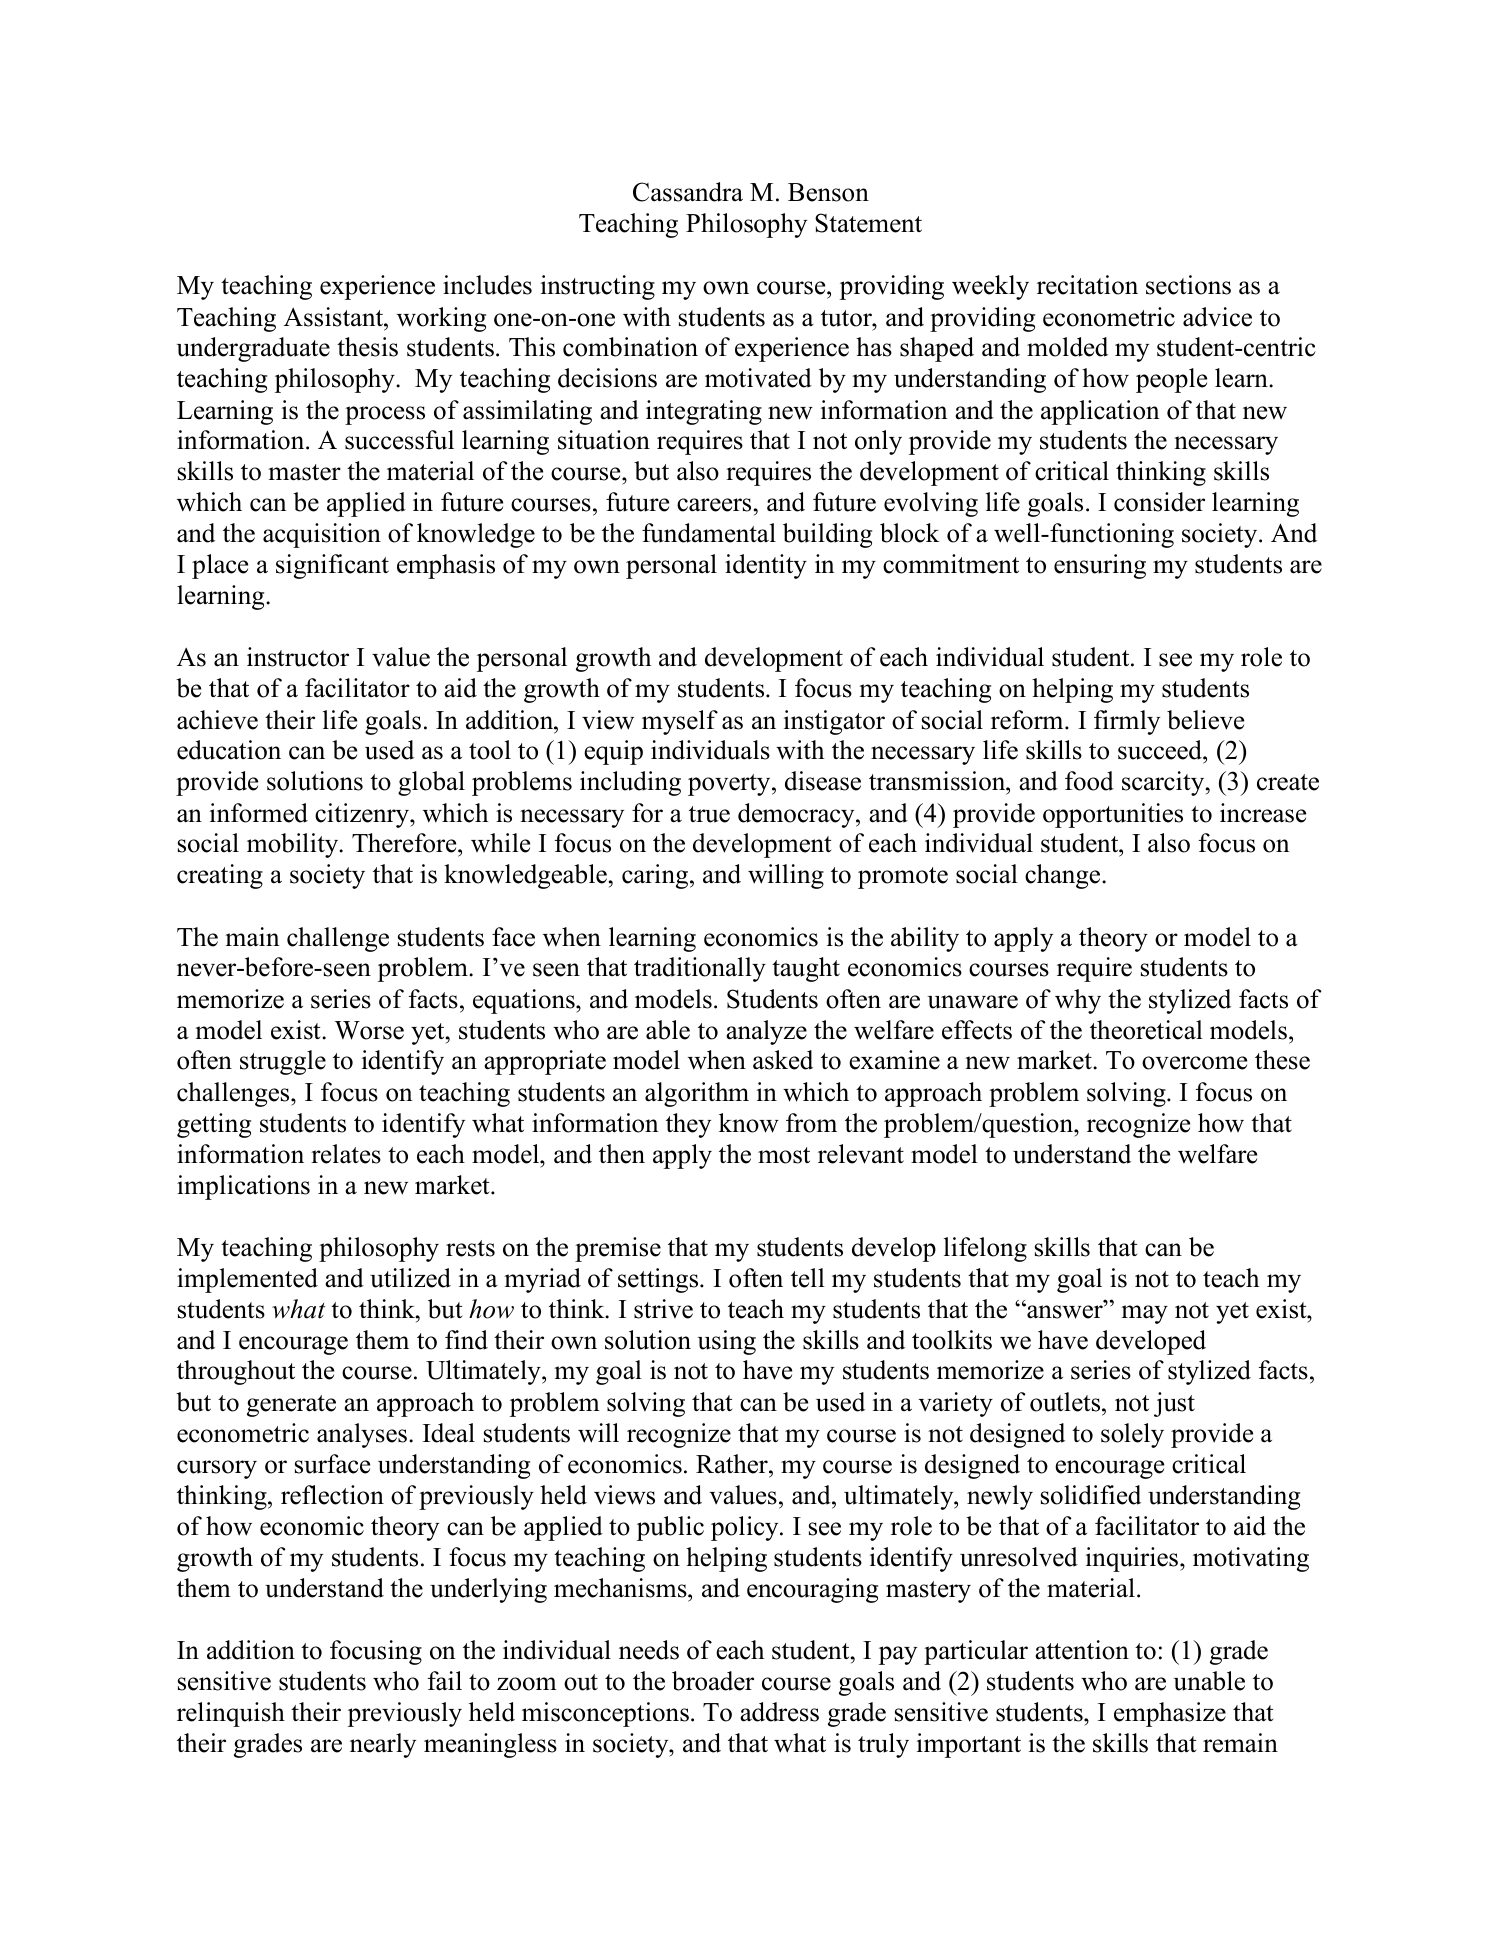  What do you see at coordinates (362, 1435) in the document?
I see `analyses` at bounding box center [362, 1435].
